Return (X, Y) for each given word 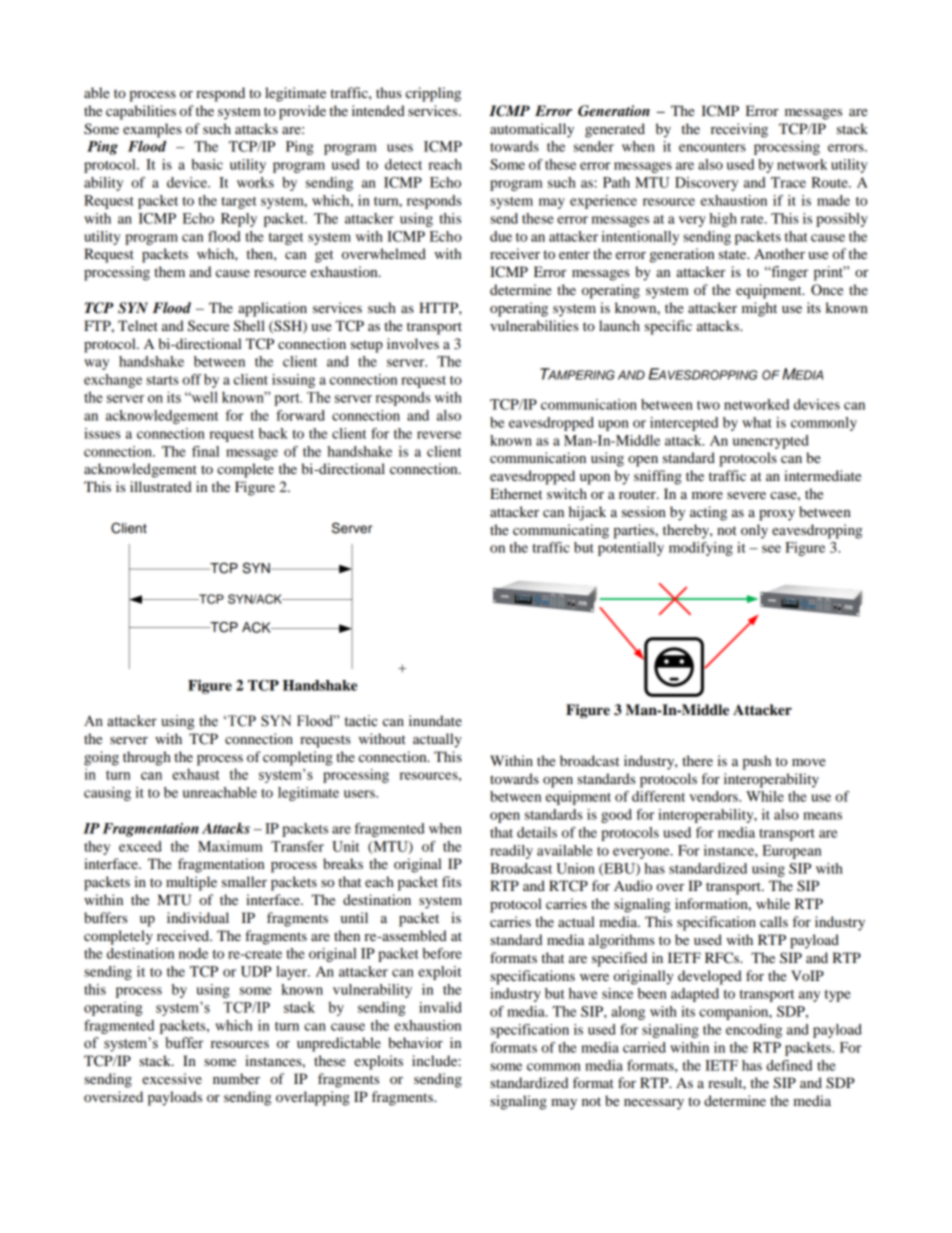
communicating (561, 531)
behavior (415, 1042)
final (205, 451)
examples (152, 130)
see (771, 549)
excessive (172, 1078)
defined (789, 1065)
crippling (433, 94)
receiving (739, 130)
